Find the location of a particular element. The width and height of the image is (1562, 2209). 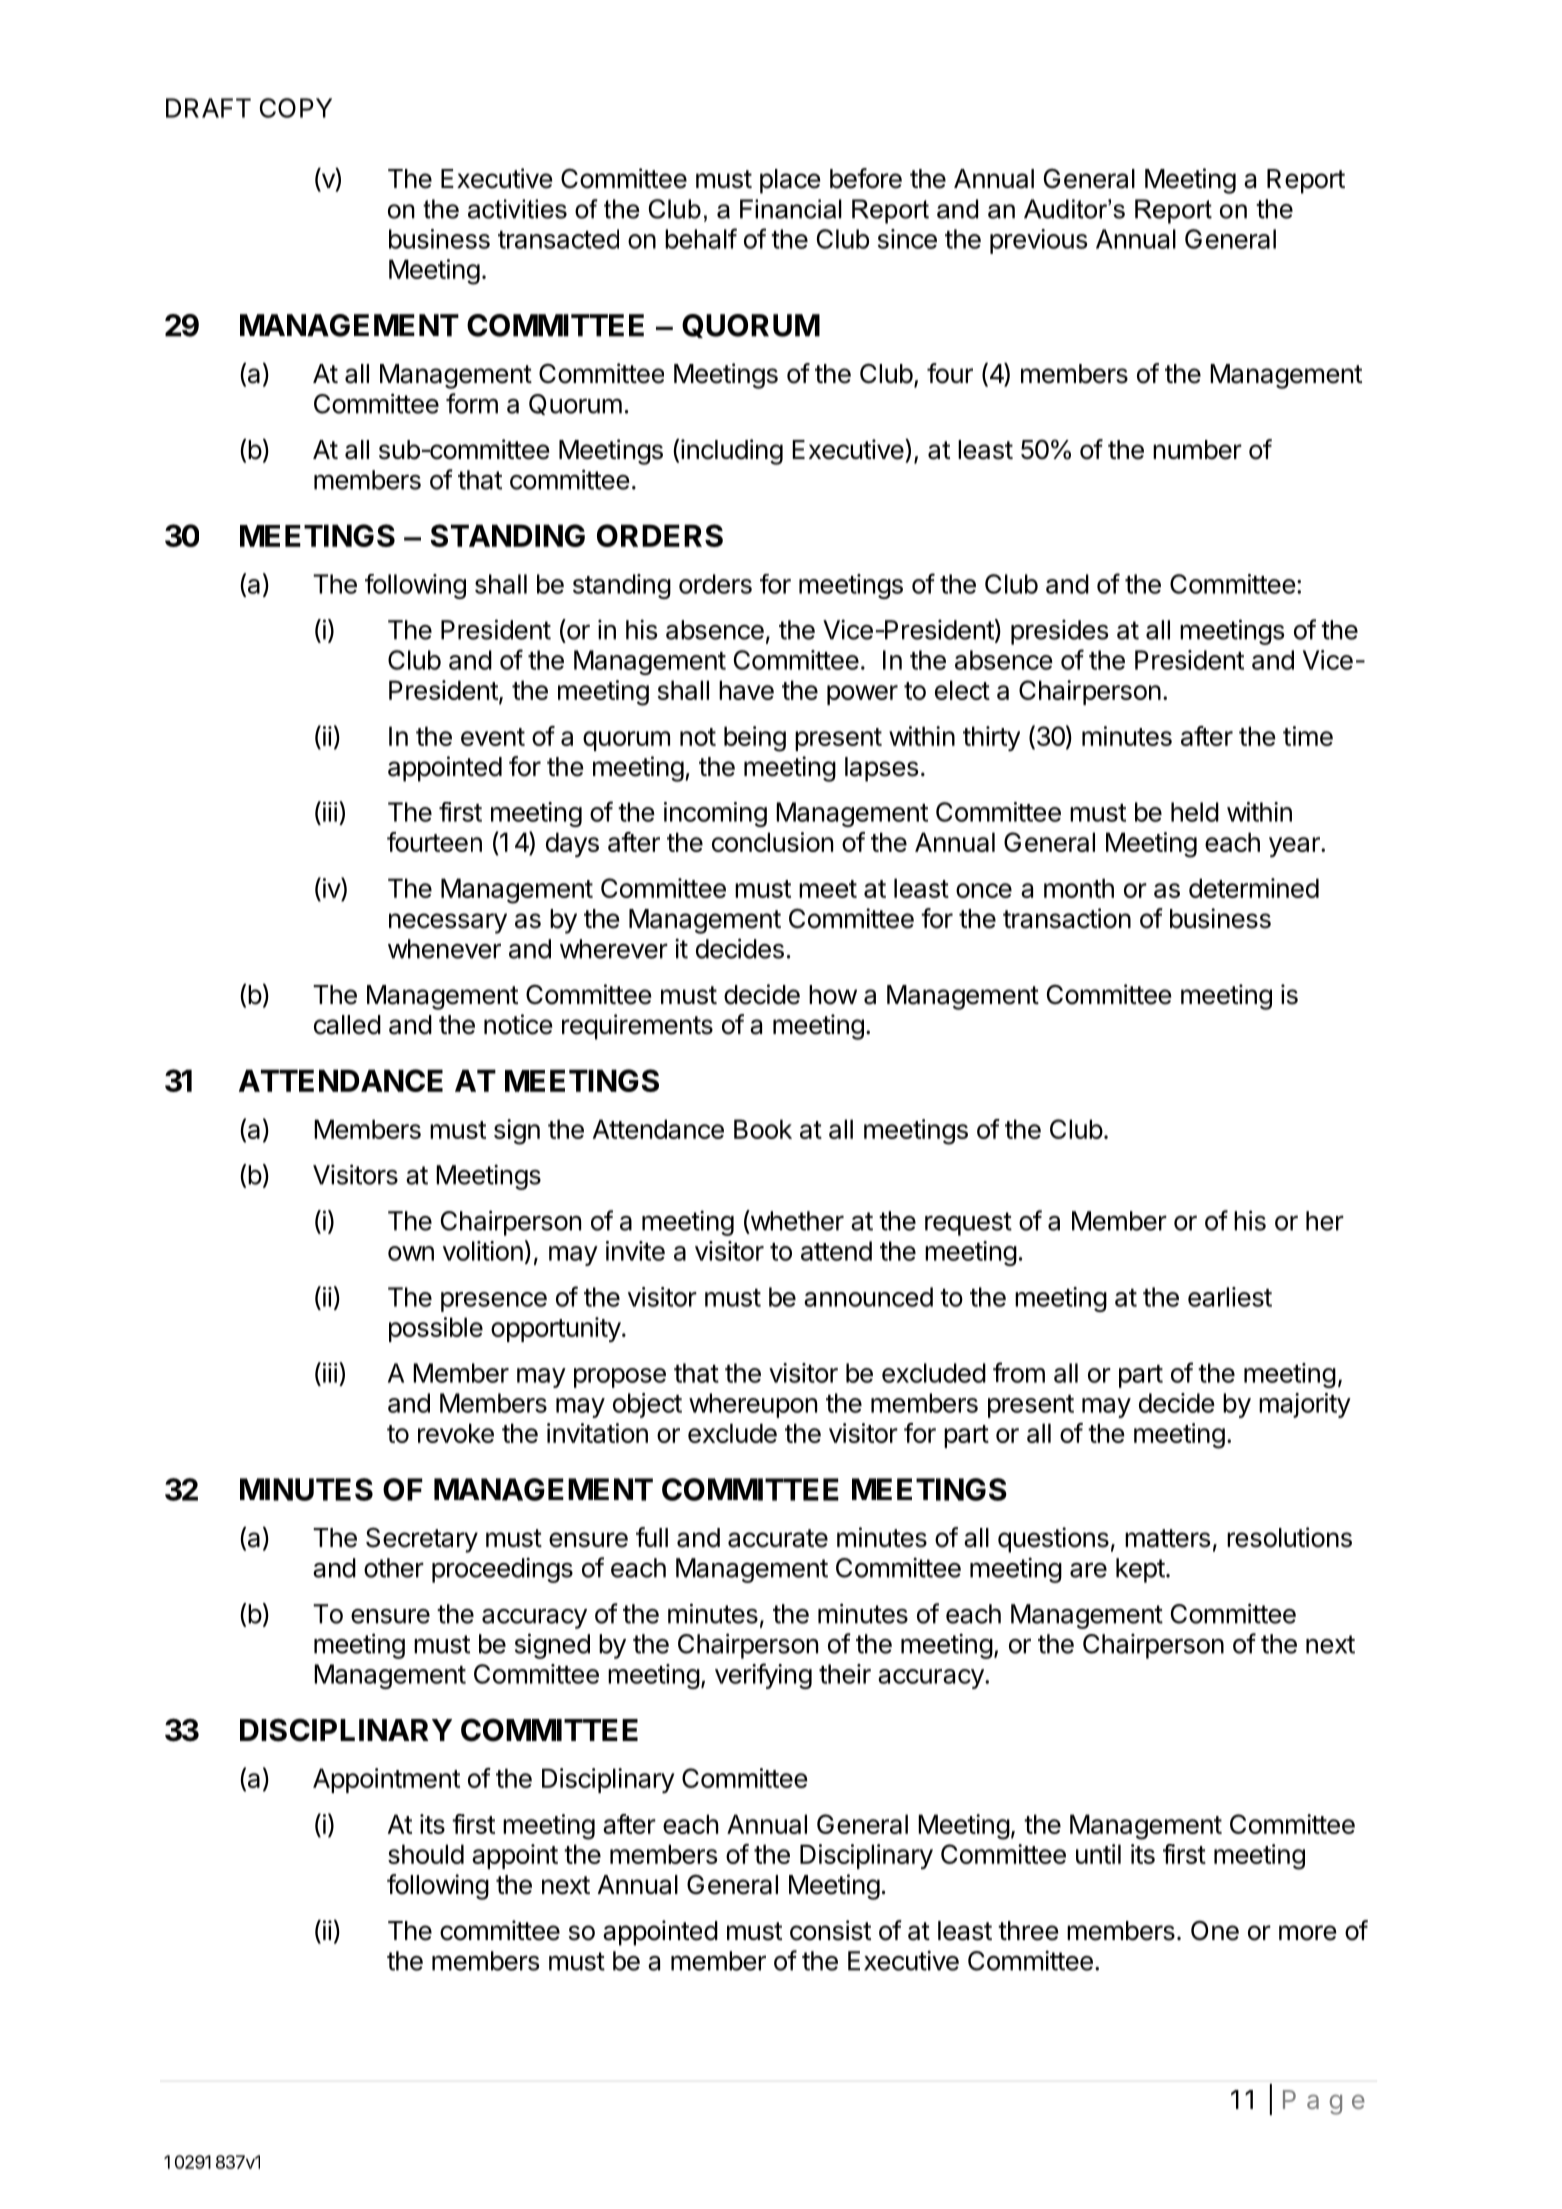

whereupon is located at coordinates (753, 1405).
